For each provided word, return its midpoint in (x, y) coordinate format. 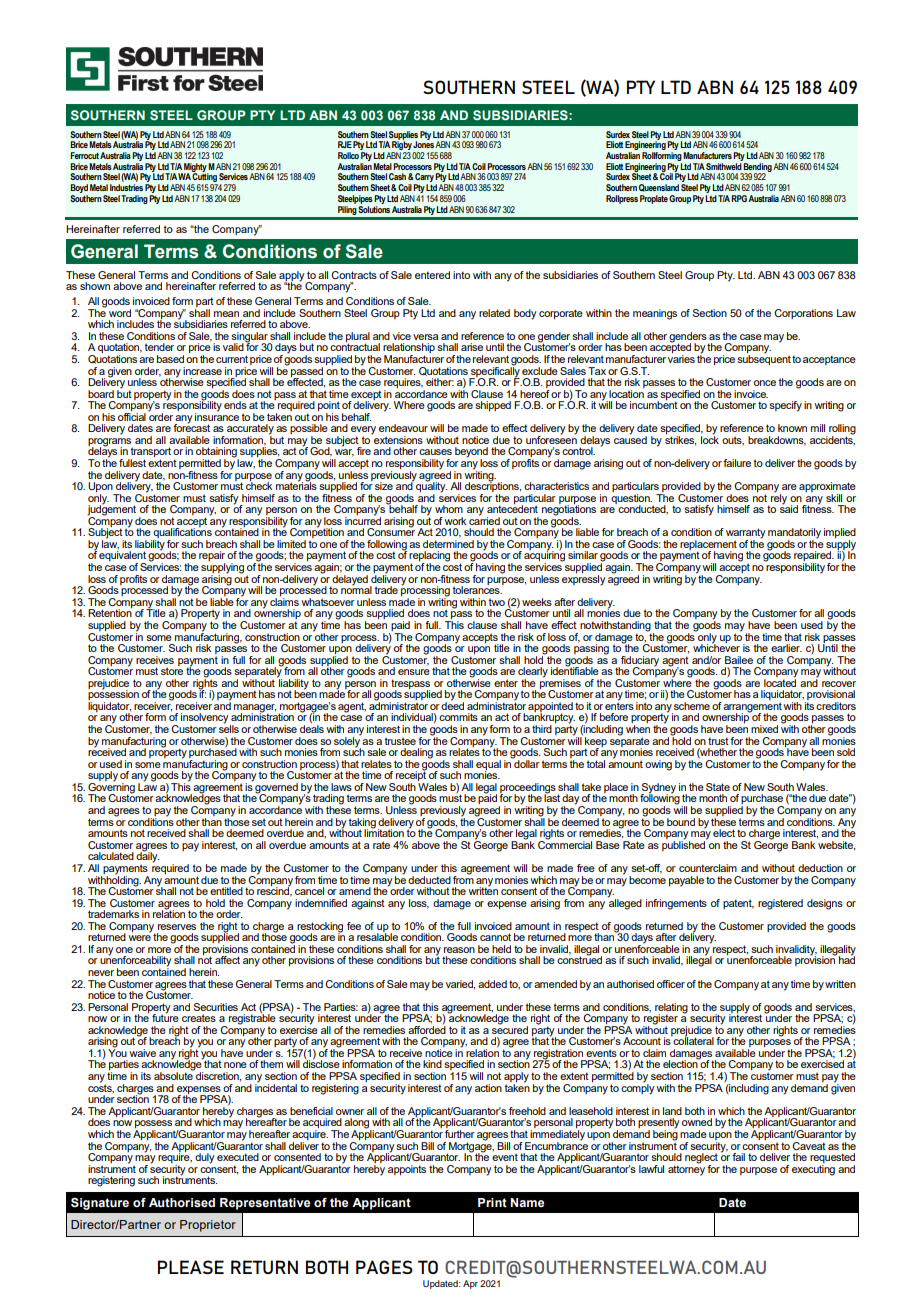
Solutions (374, 208)
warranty (746, 534)
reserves (177, 927)
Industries (126, 187)
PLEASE (191, 1267)
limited (291, 544)
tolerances (477, 589)
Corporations (803, 314)
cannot (495, 937)
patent (738, 904)
